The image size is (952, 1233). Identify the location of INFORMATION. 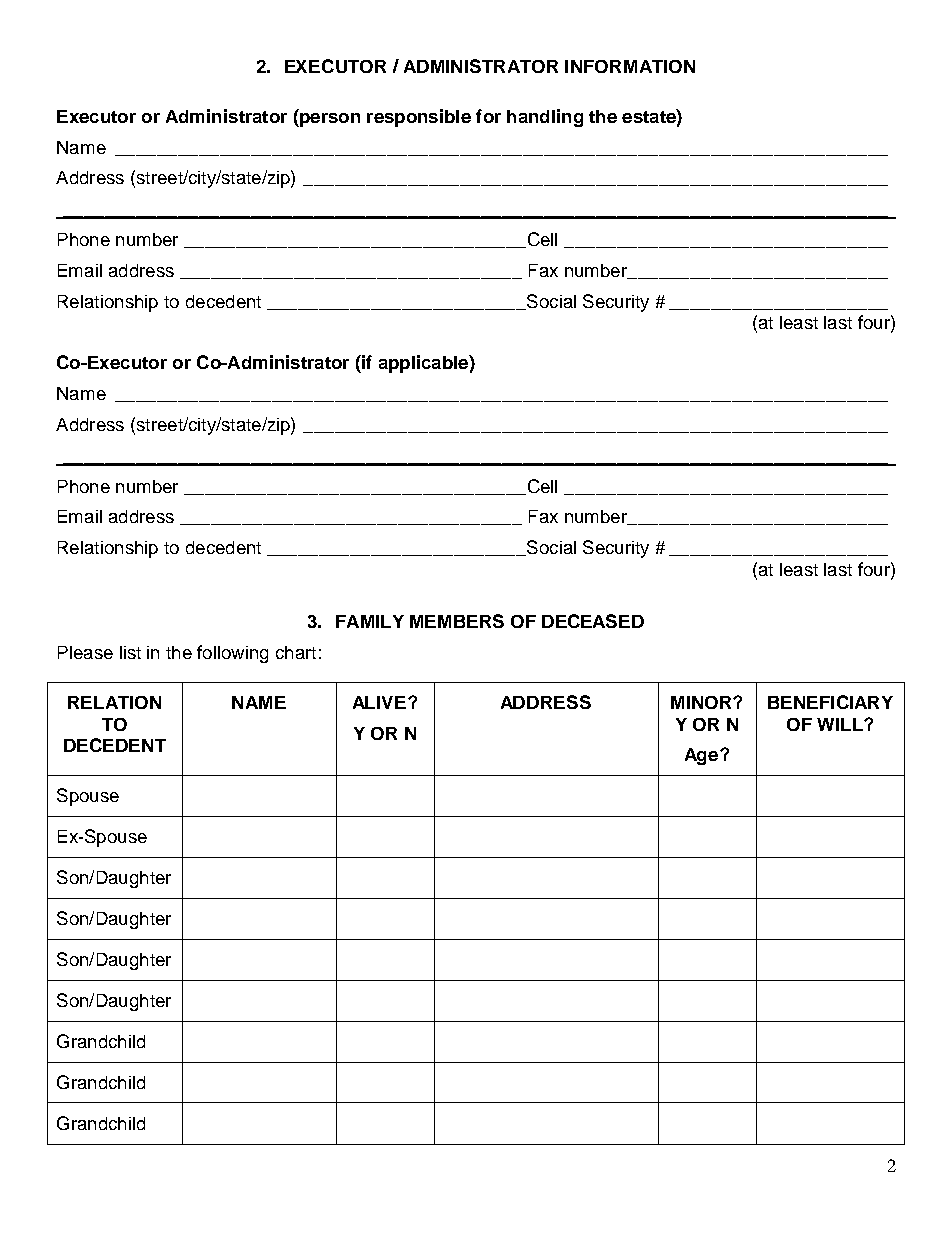
(630, 66).
